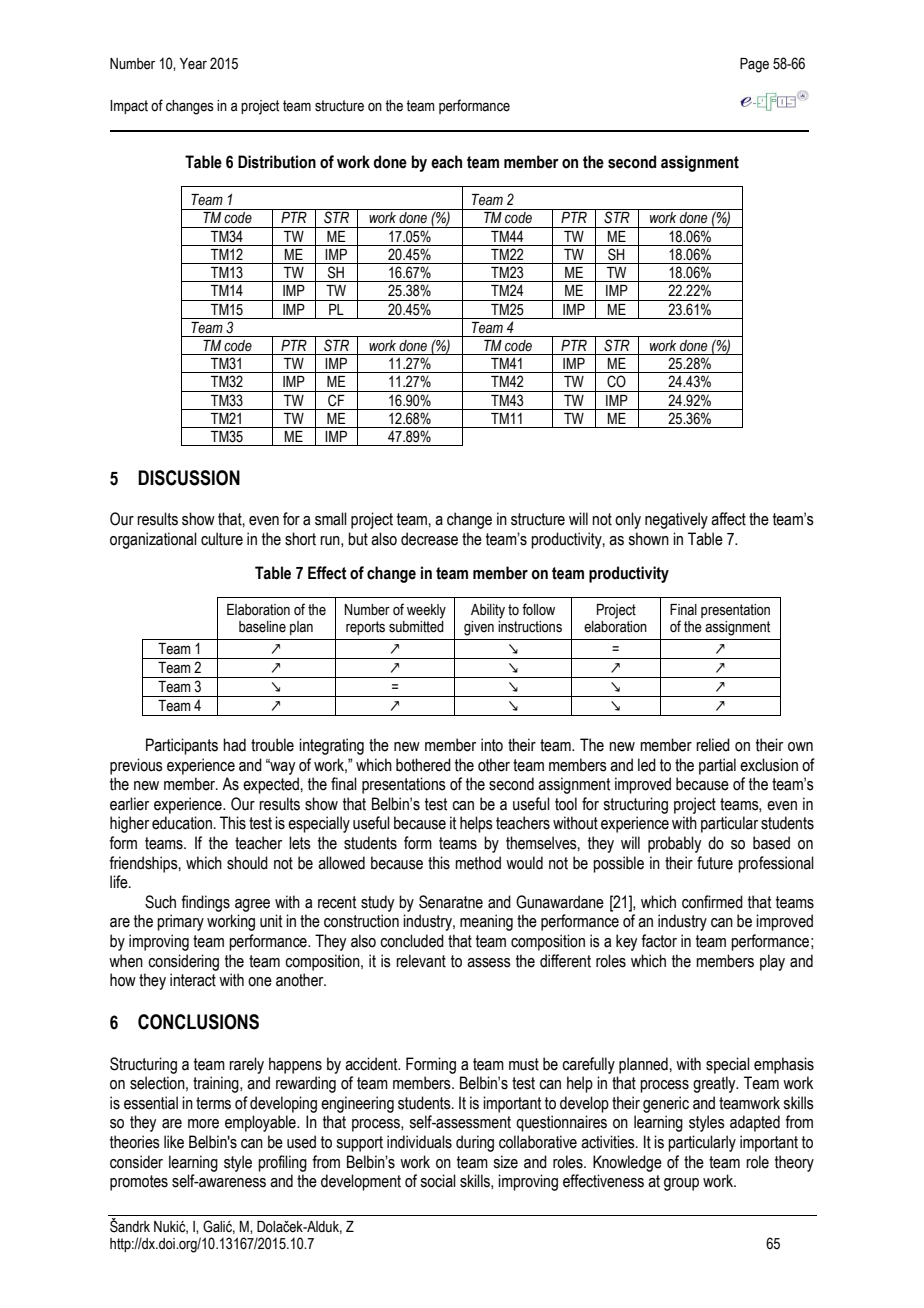 The width and height of the document is (924, 1308). Describe the element at coordinates (426, 611) in the document. I see `weekly` at that location.
